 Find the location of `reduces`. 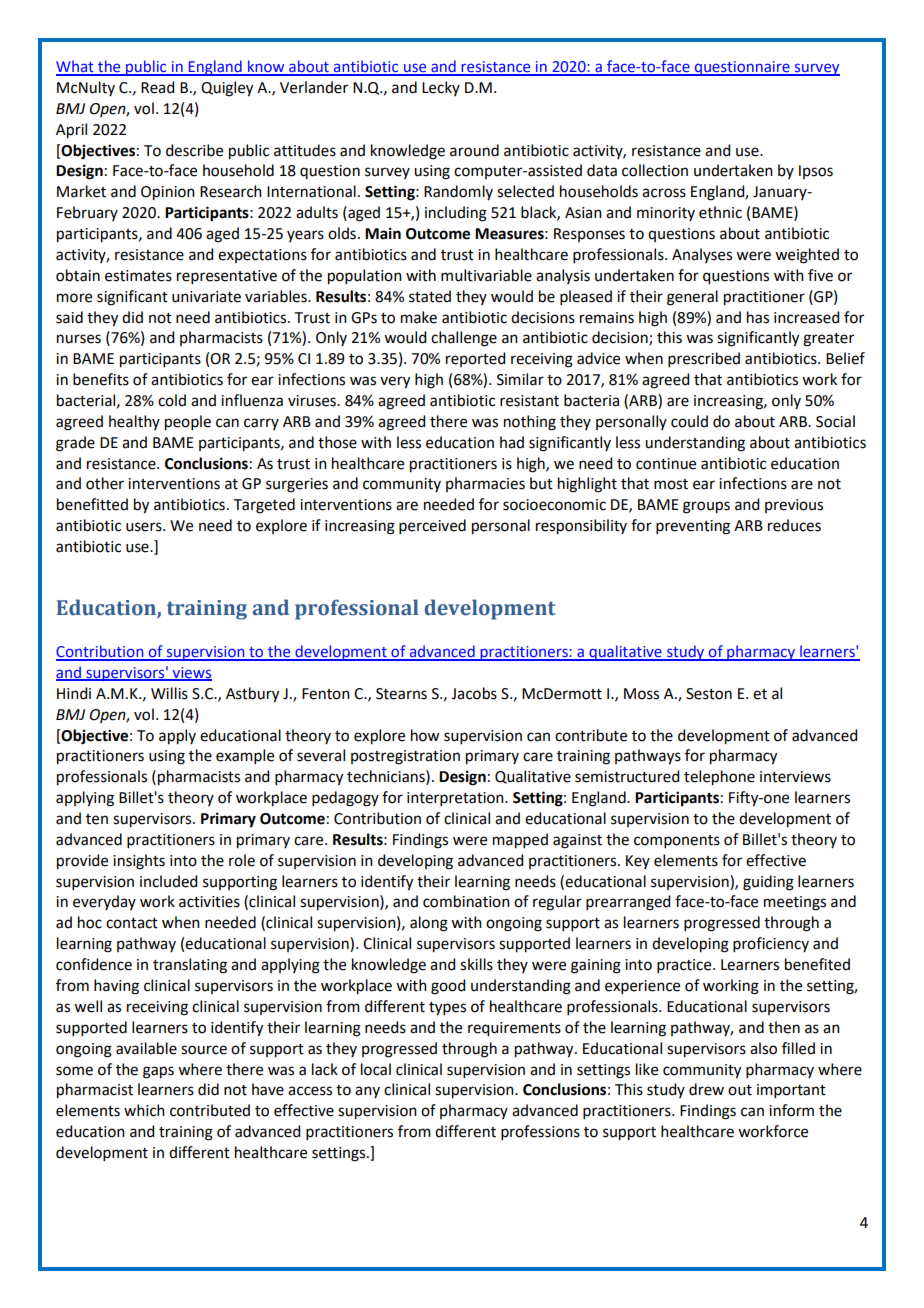

reduces is located at coordinates (794, 525).
